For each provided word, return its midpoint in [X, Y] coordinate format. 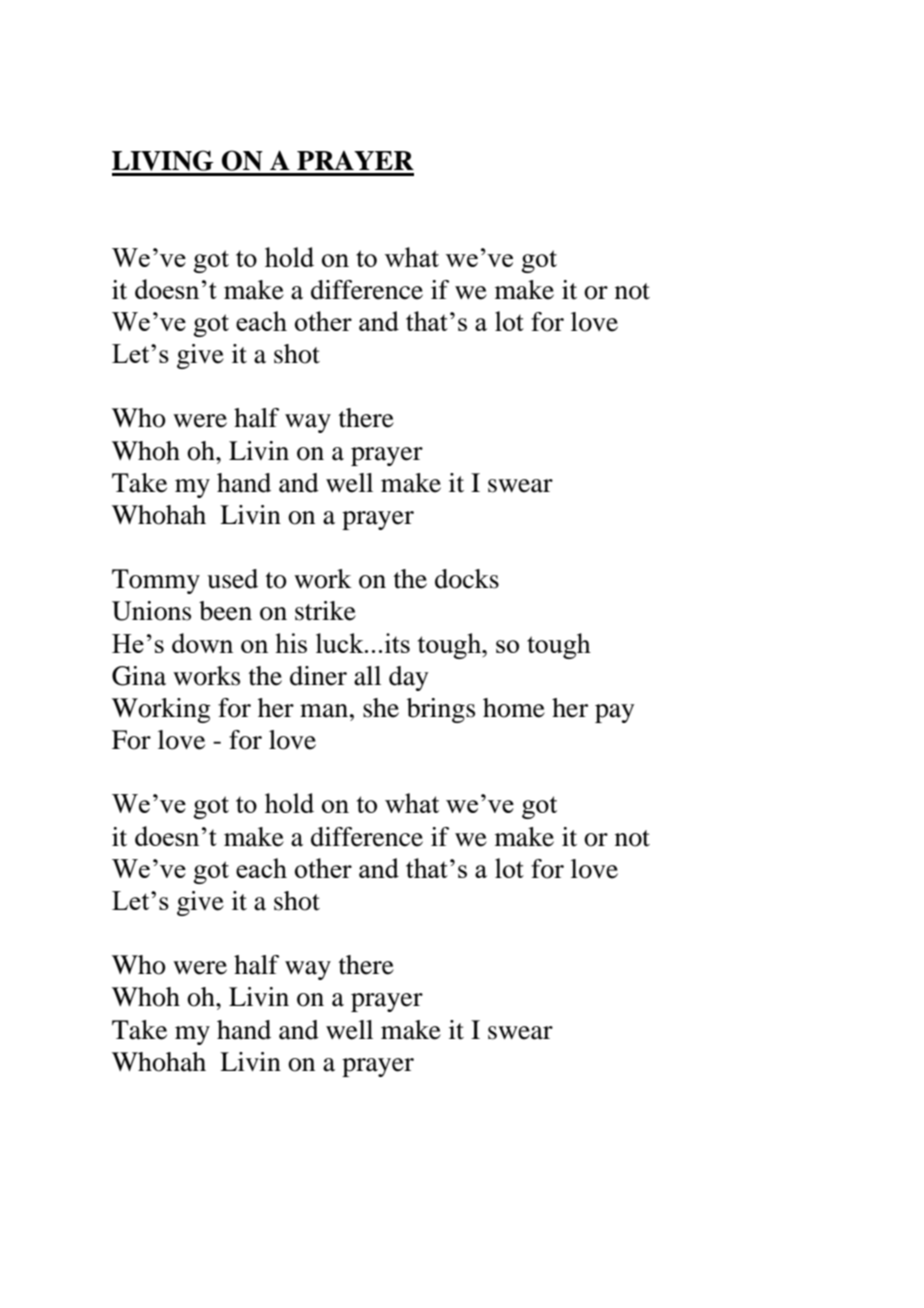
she [381, 708]
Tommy [156, 581]
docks [467, 579]
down [202, 643]
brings [441, 710]
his [291, 643]
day [408, 678]
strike [325, 611]
